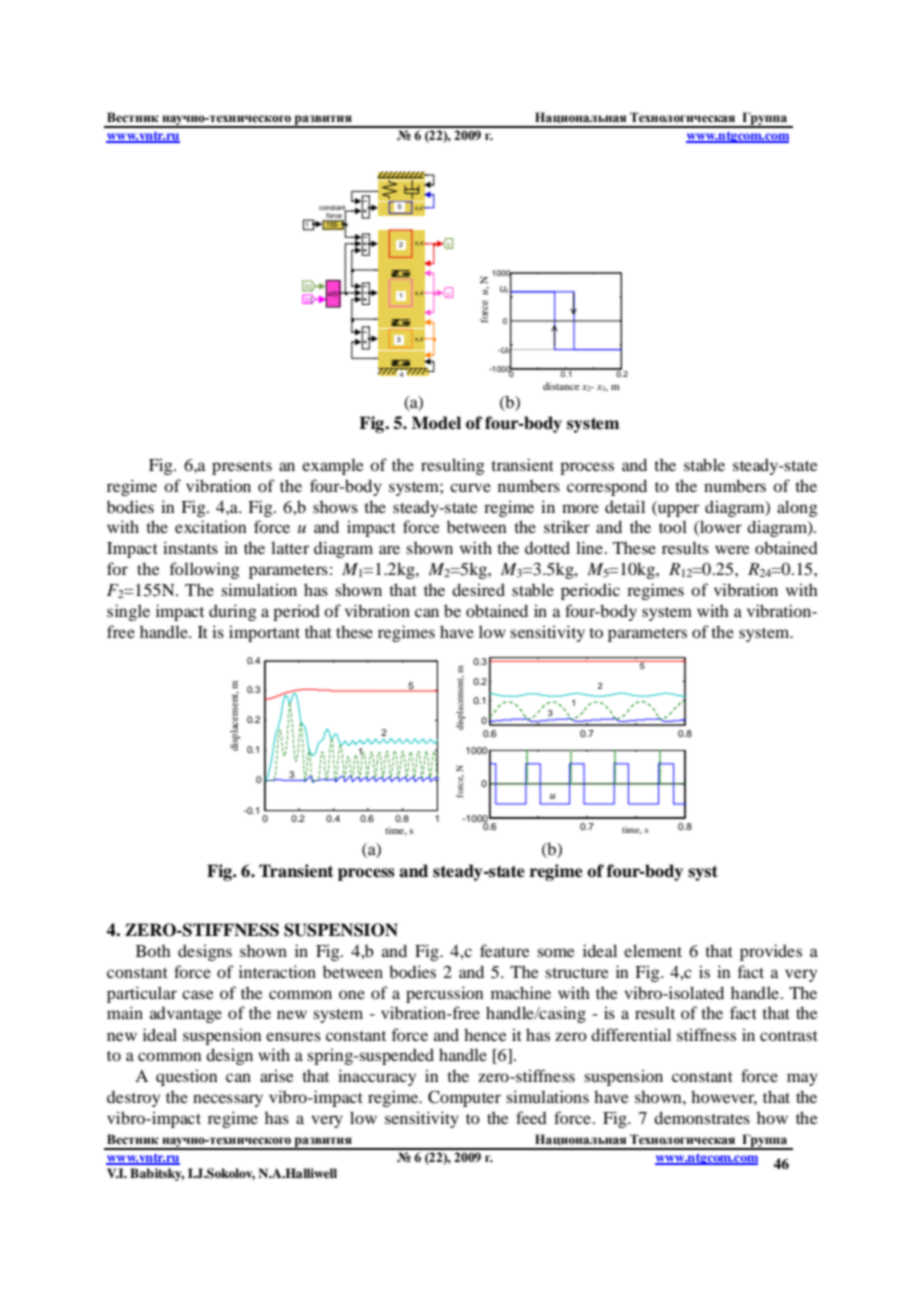  I want to click on presents, so click(242, 468).
